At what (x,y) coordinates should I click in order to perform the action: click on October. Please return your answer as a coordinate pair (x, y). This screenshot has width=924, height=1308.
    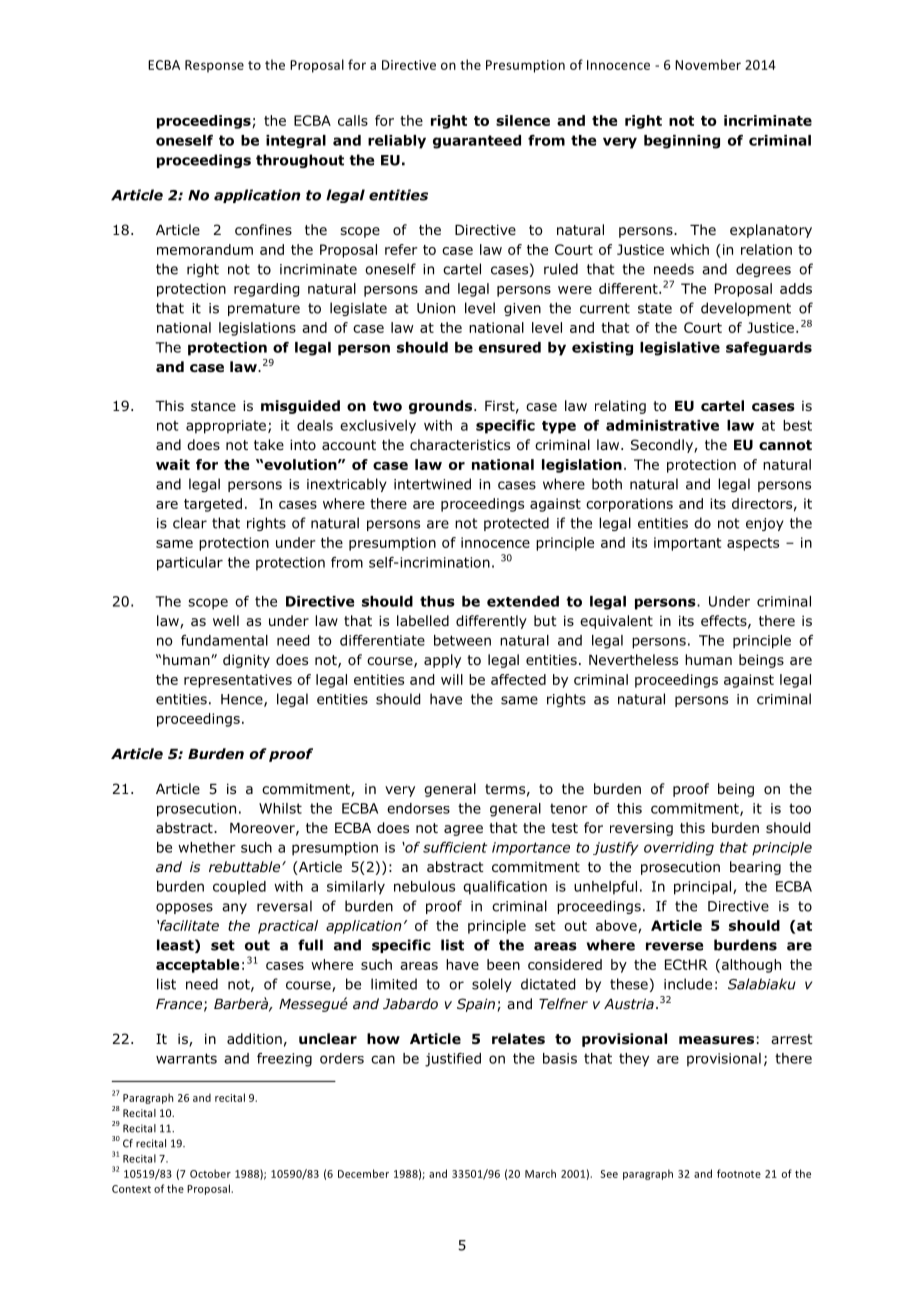
    Looking at the image, I should click on (210, 1173).
